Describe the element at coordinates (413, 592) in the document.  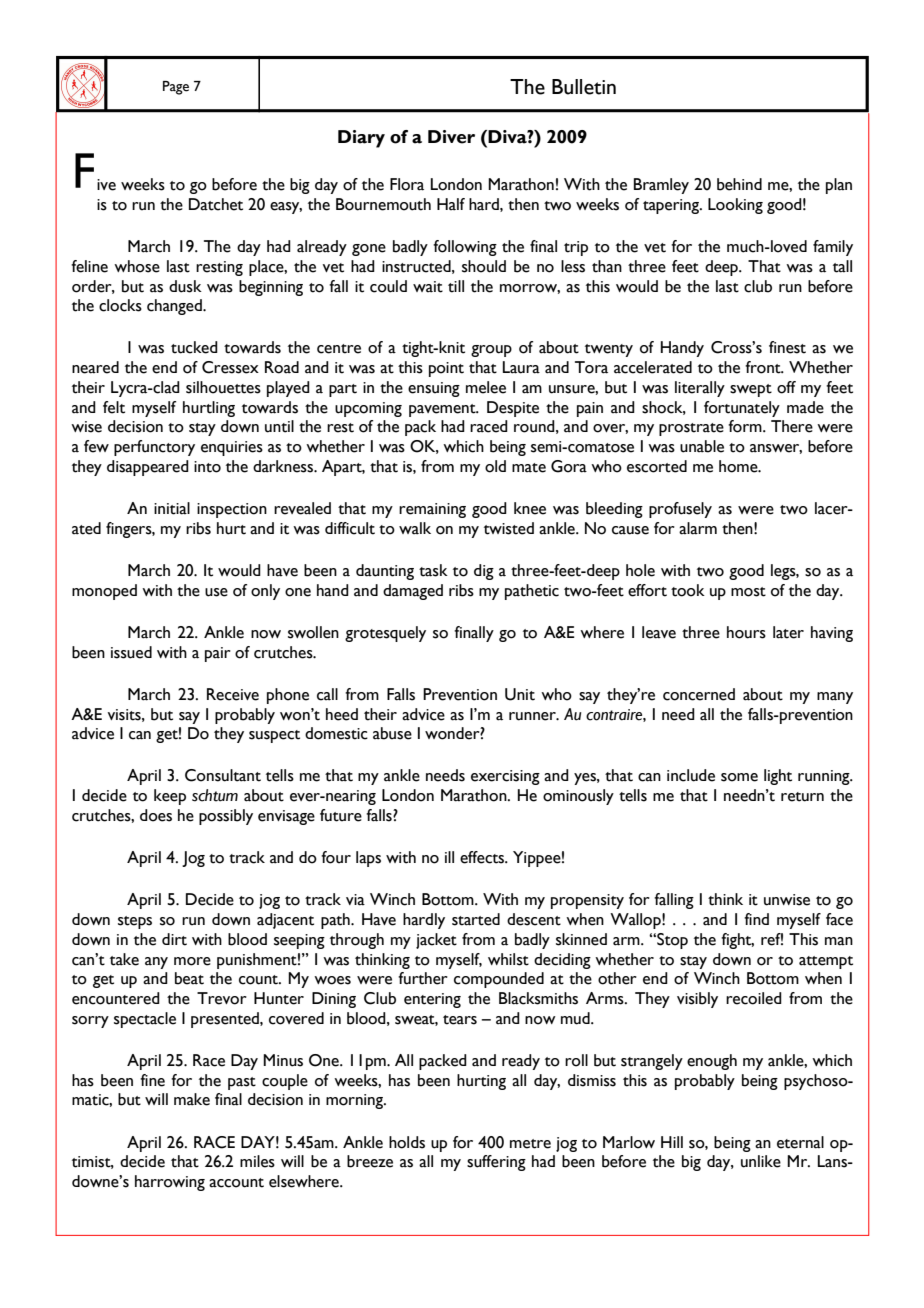
I see `damaged` at that location.
